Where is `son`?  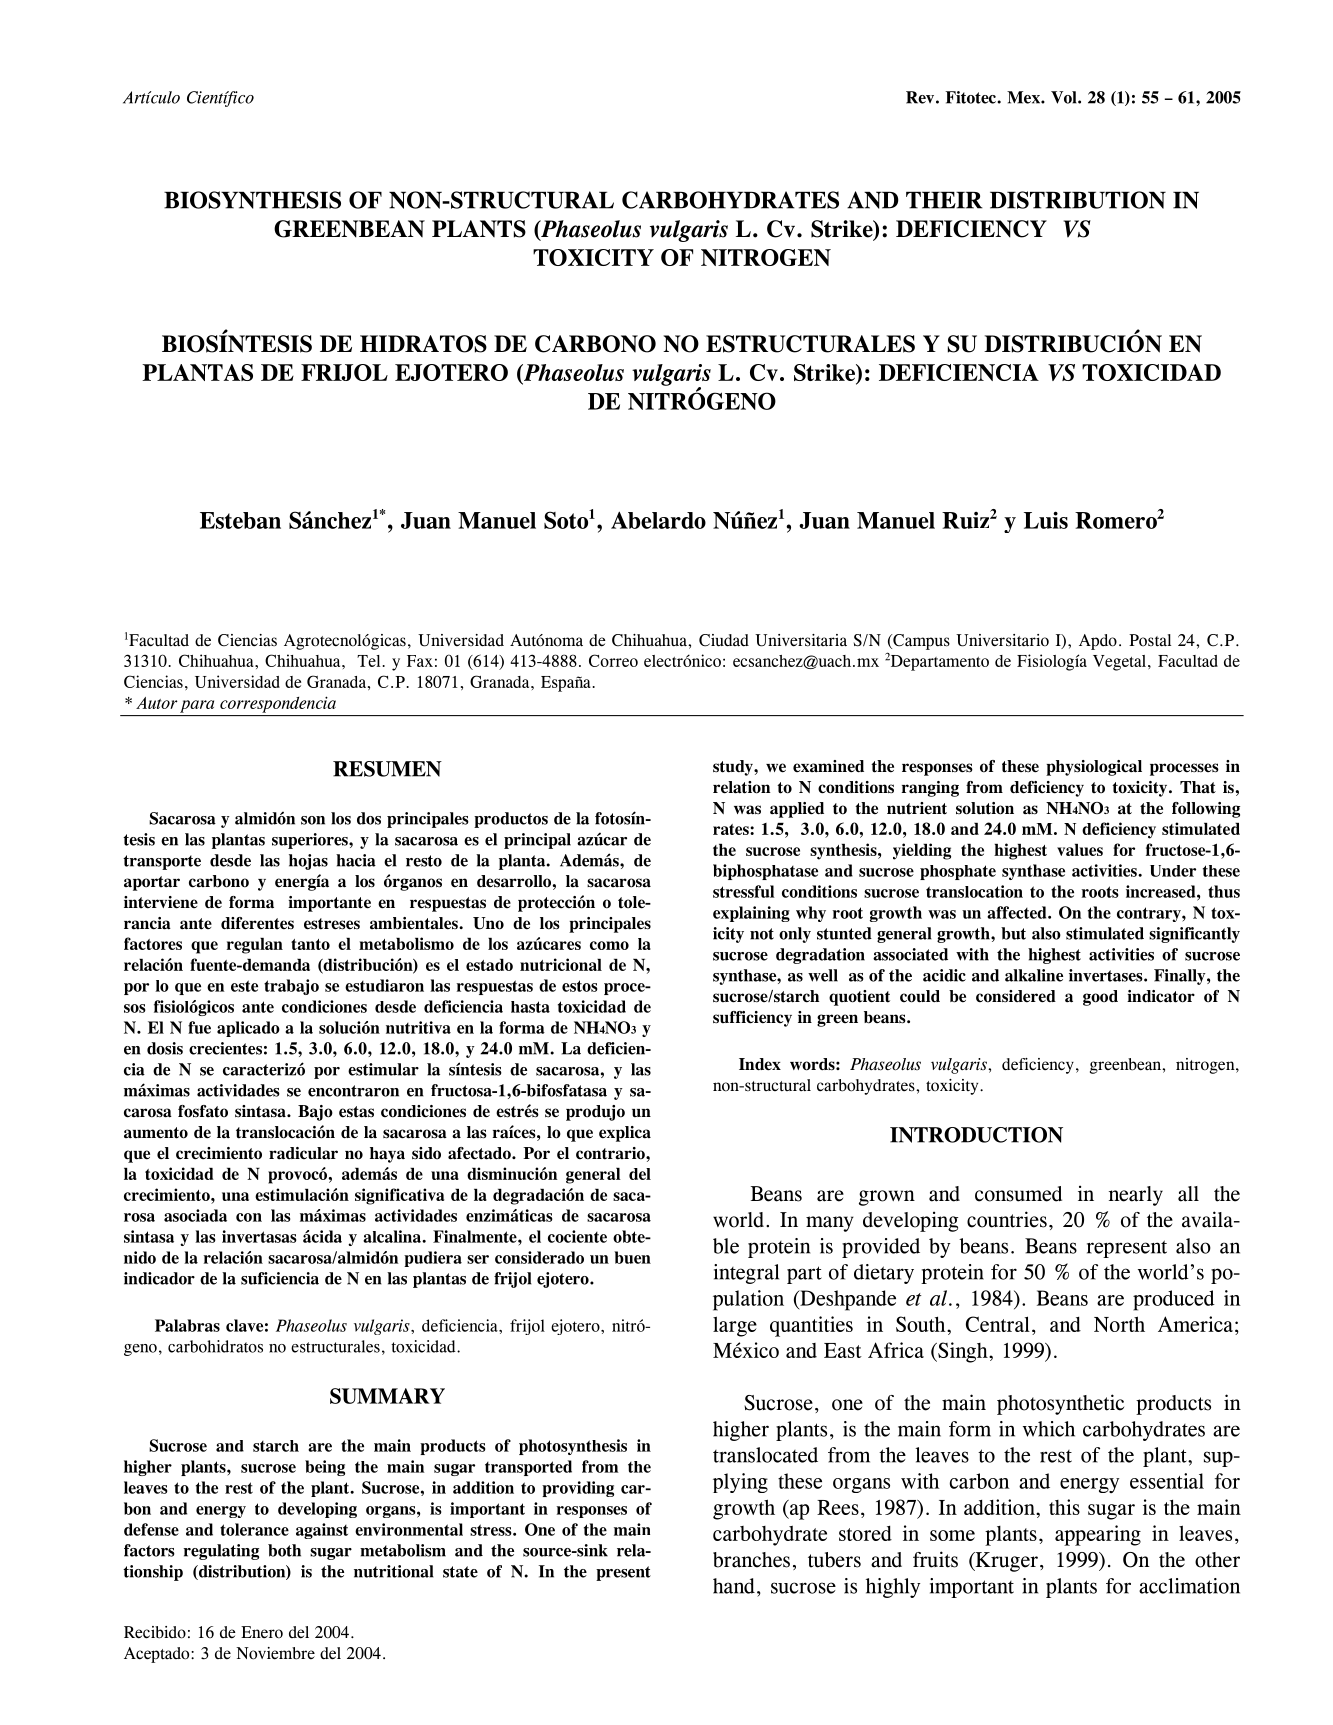
son is located at coordinates (313, 820).
